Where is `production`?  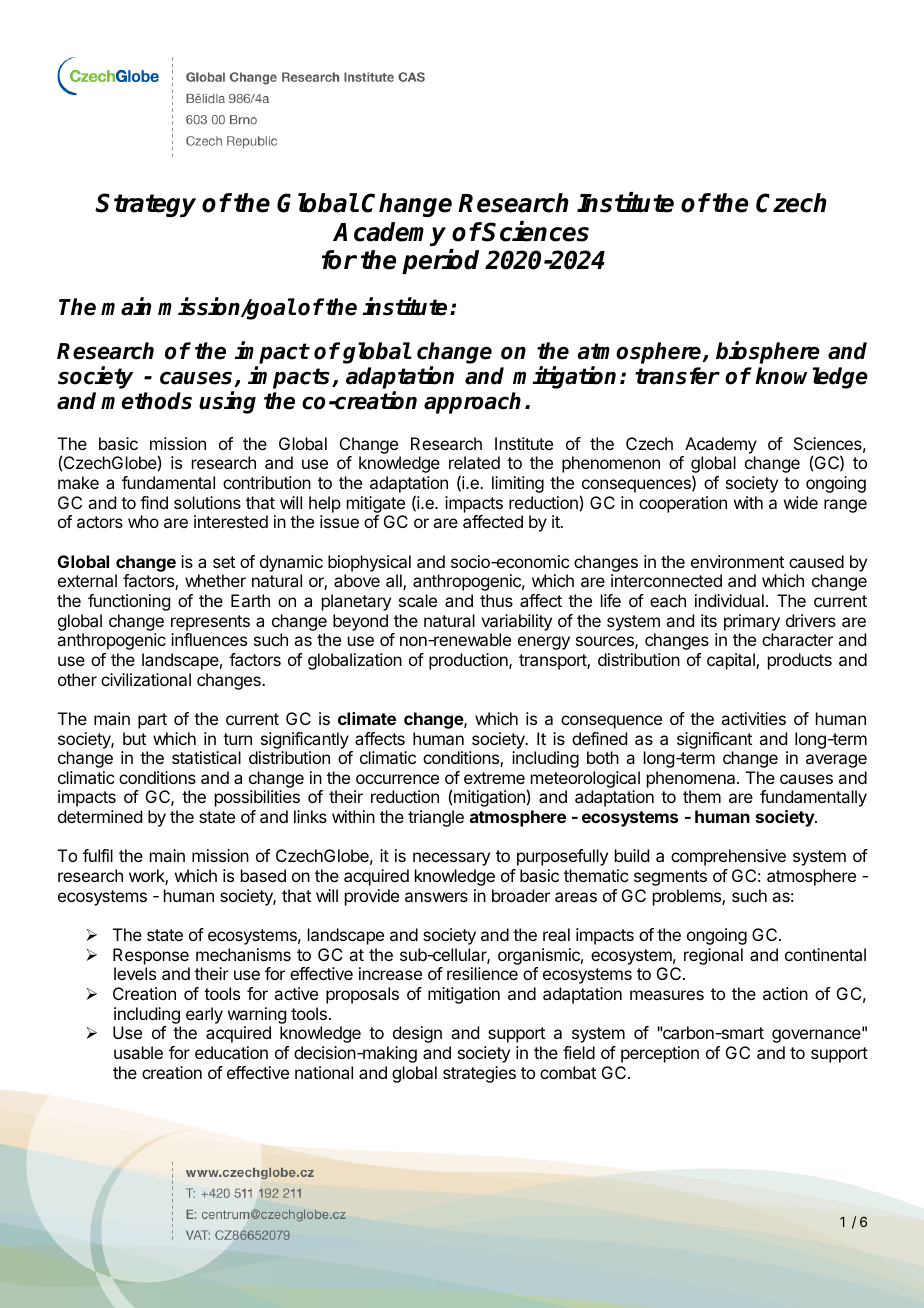
production is located at coordinates (469, 661).
